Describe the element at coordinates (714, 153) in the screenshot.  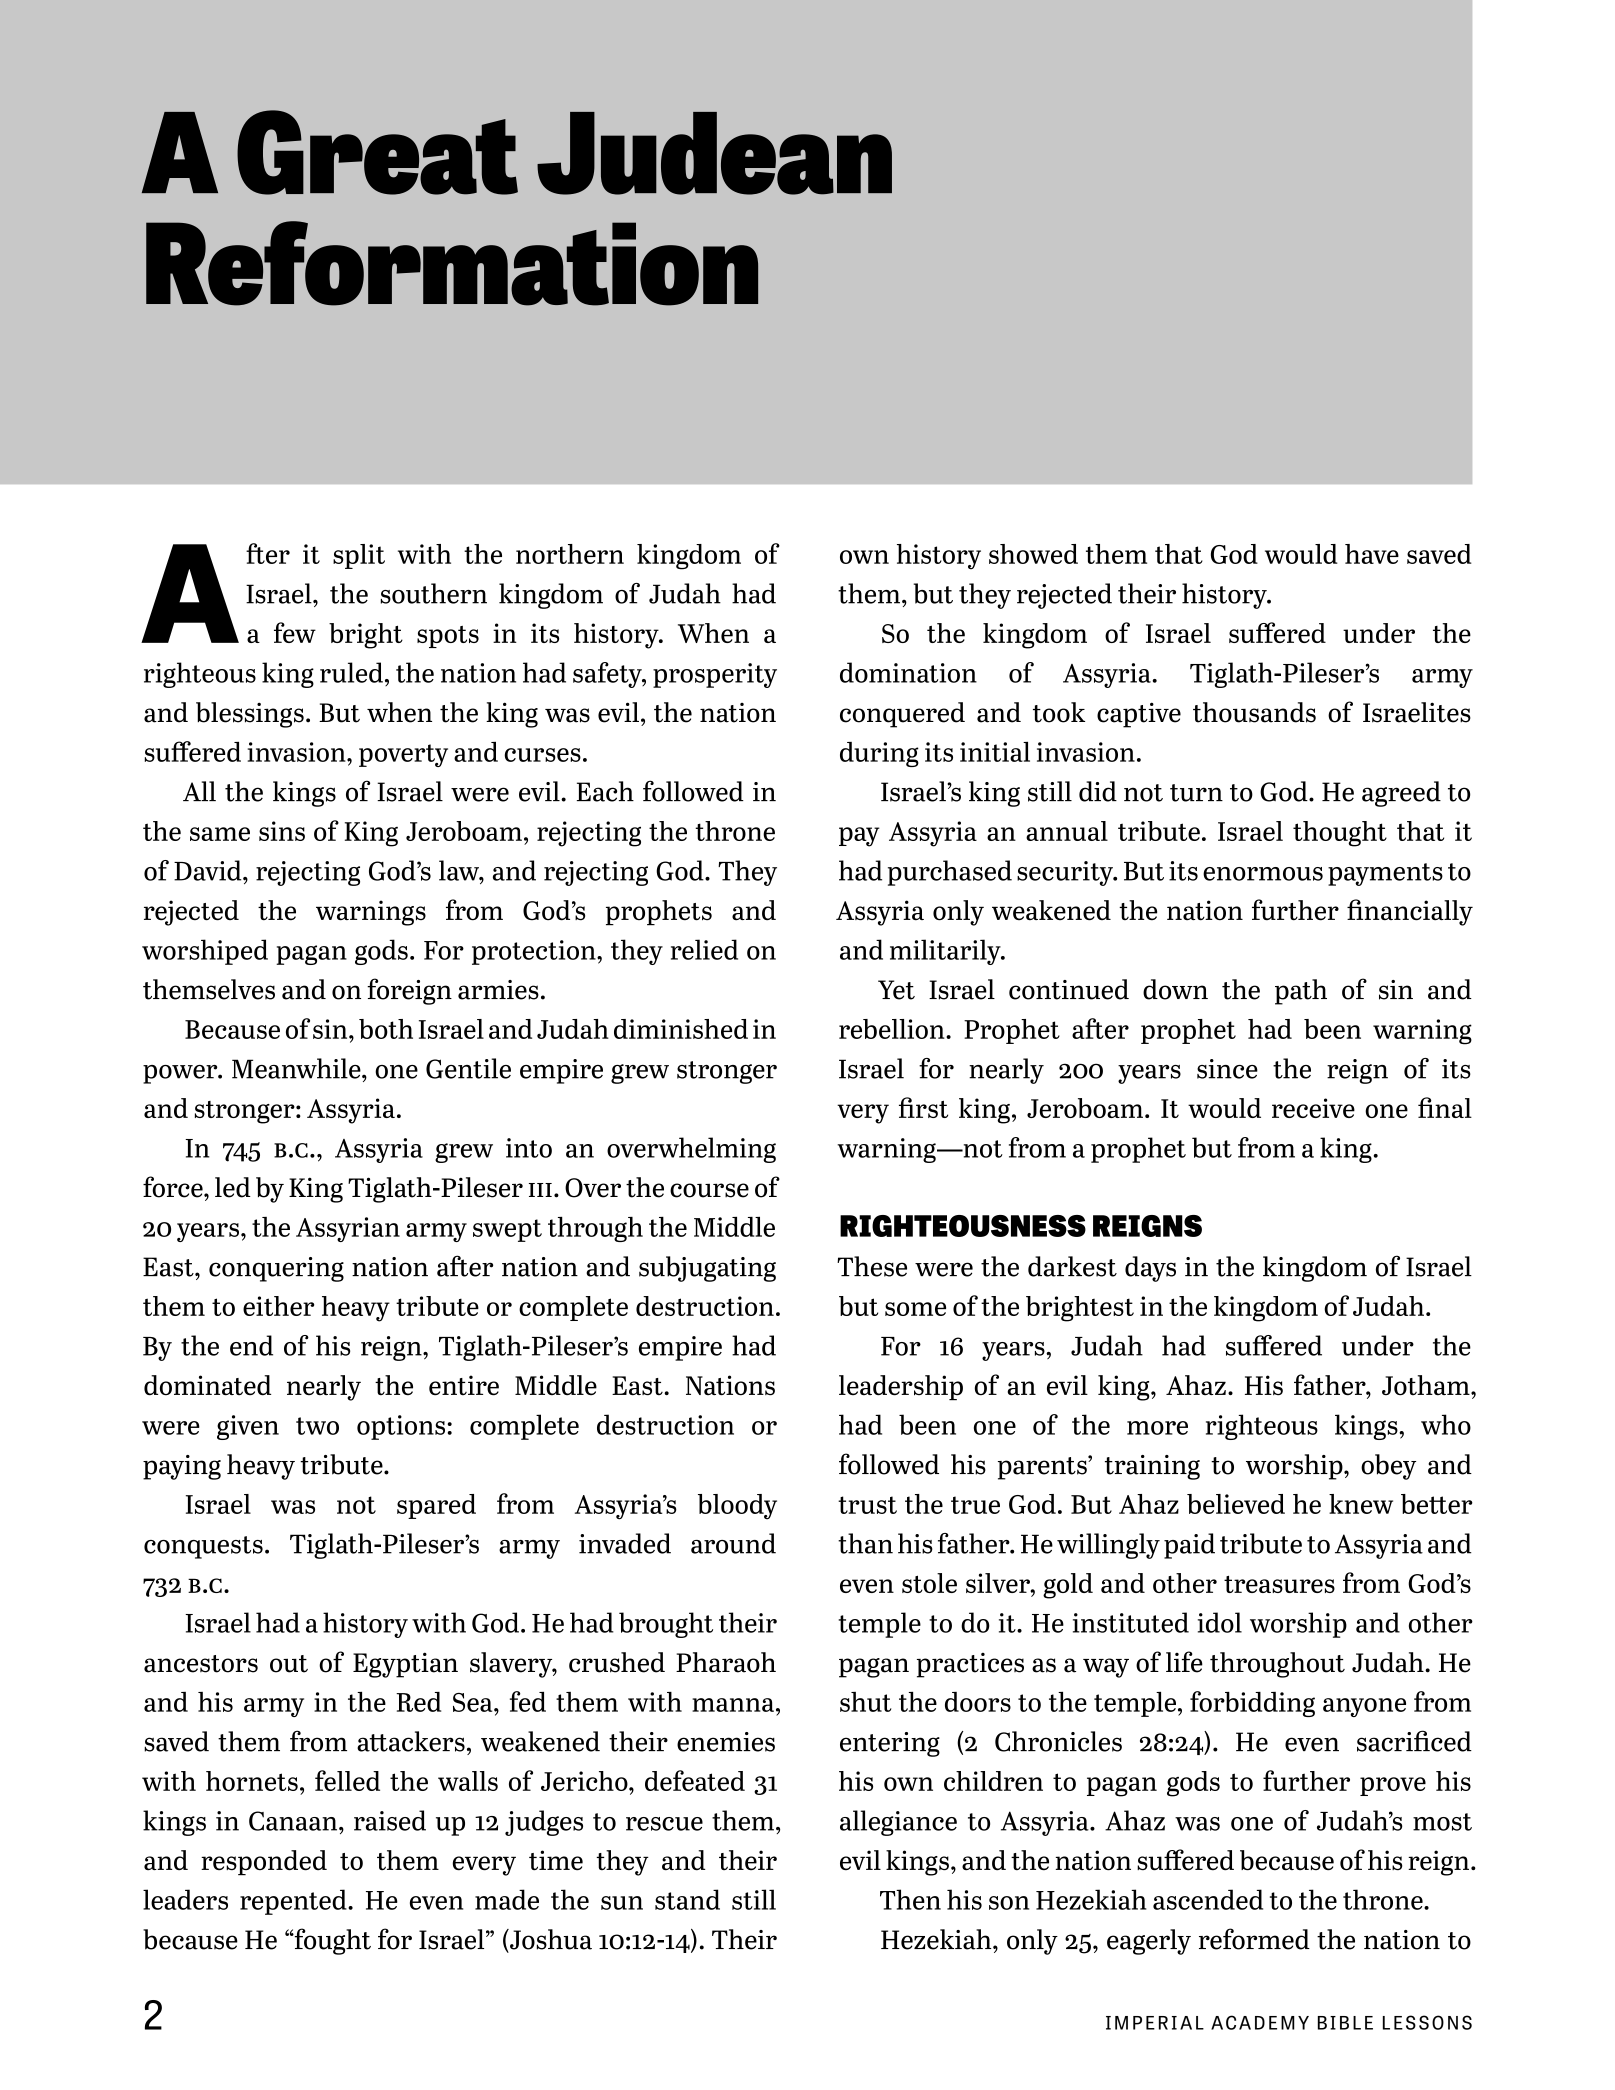
I see `Judean` at that location.
